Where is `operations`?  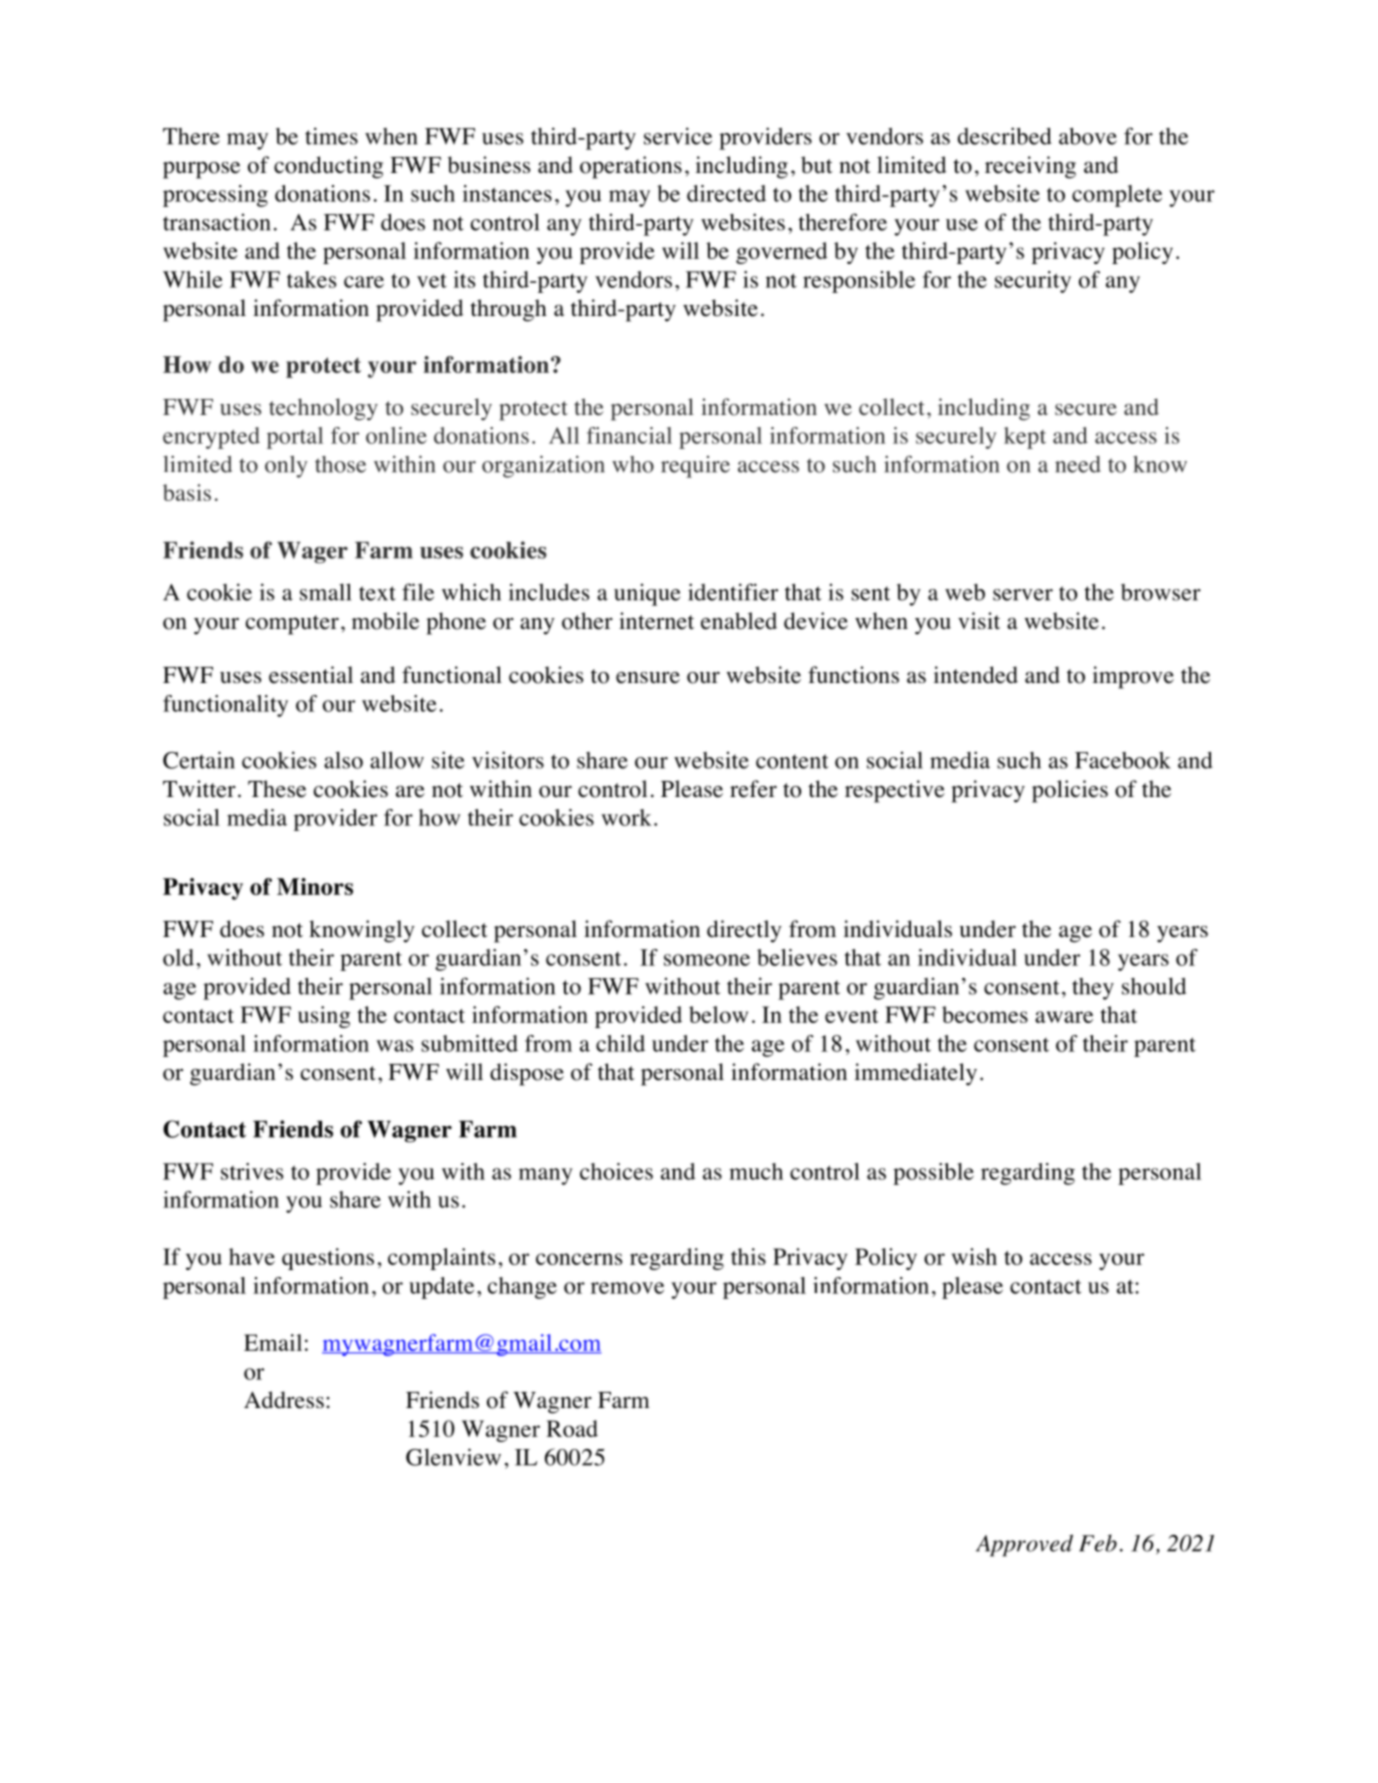
operations is located at coordinates (631, 167).
